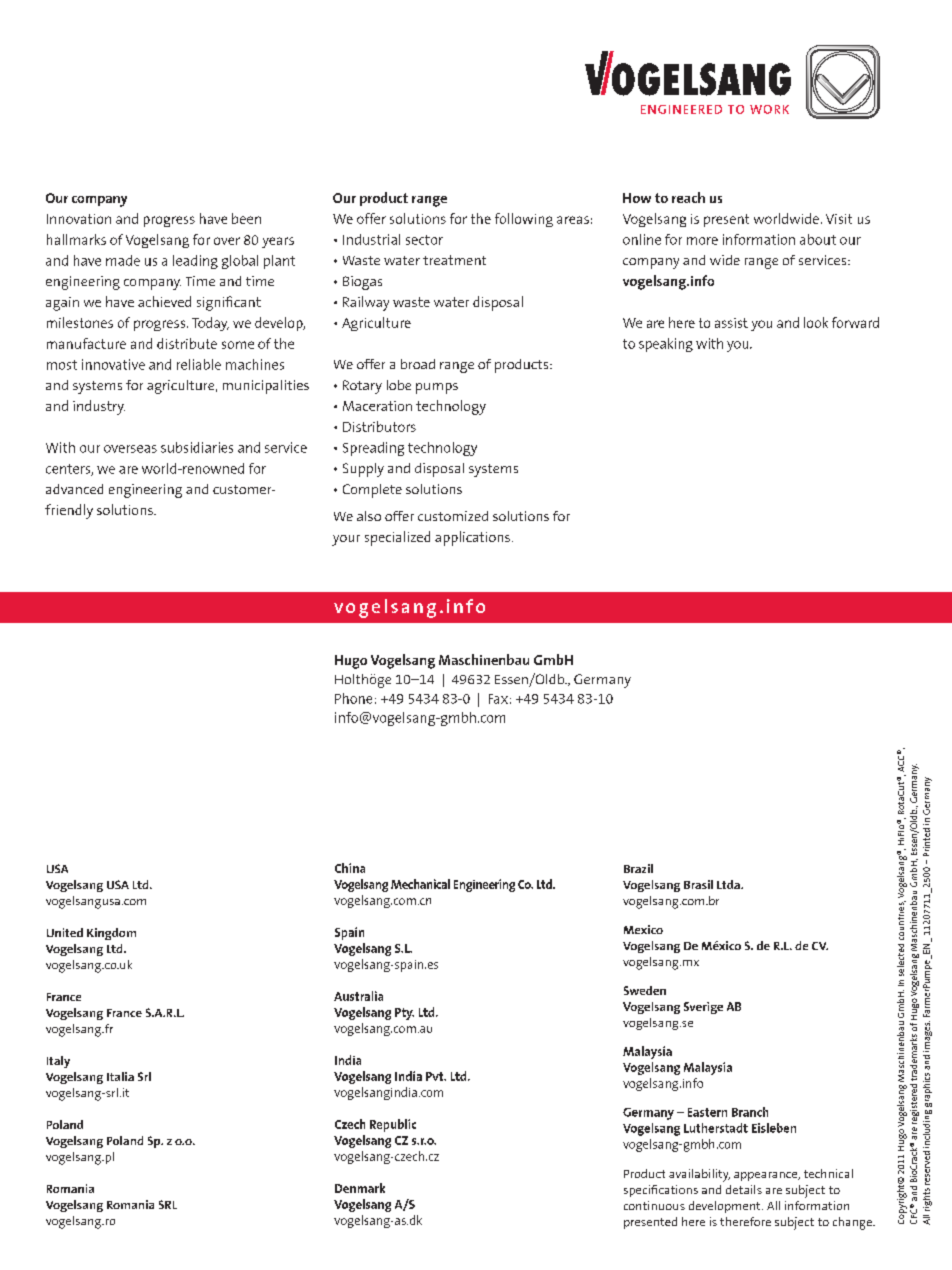 Image resolution: width=952 pixels, height=1270 pixels. What do you see at coordinates (769, 109) in the screenshot?
I see `WORK` at bounding box center [769, 109].
